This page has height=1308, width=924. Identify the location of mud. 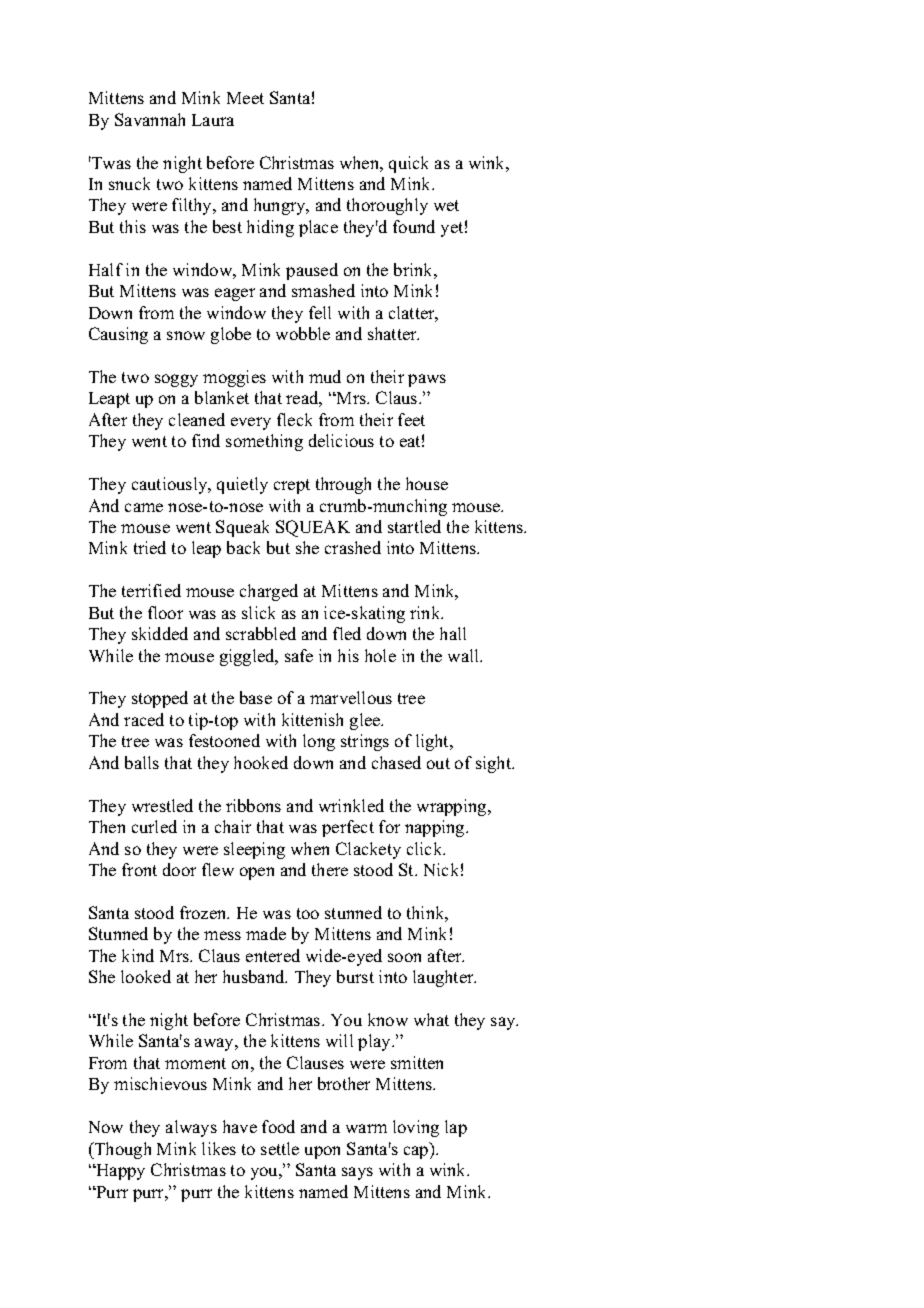
(325, 376).
